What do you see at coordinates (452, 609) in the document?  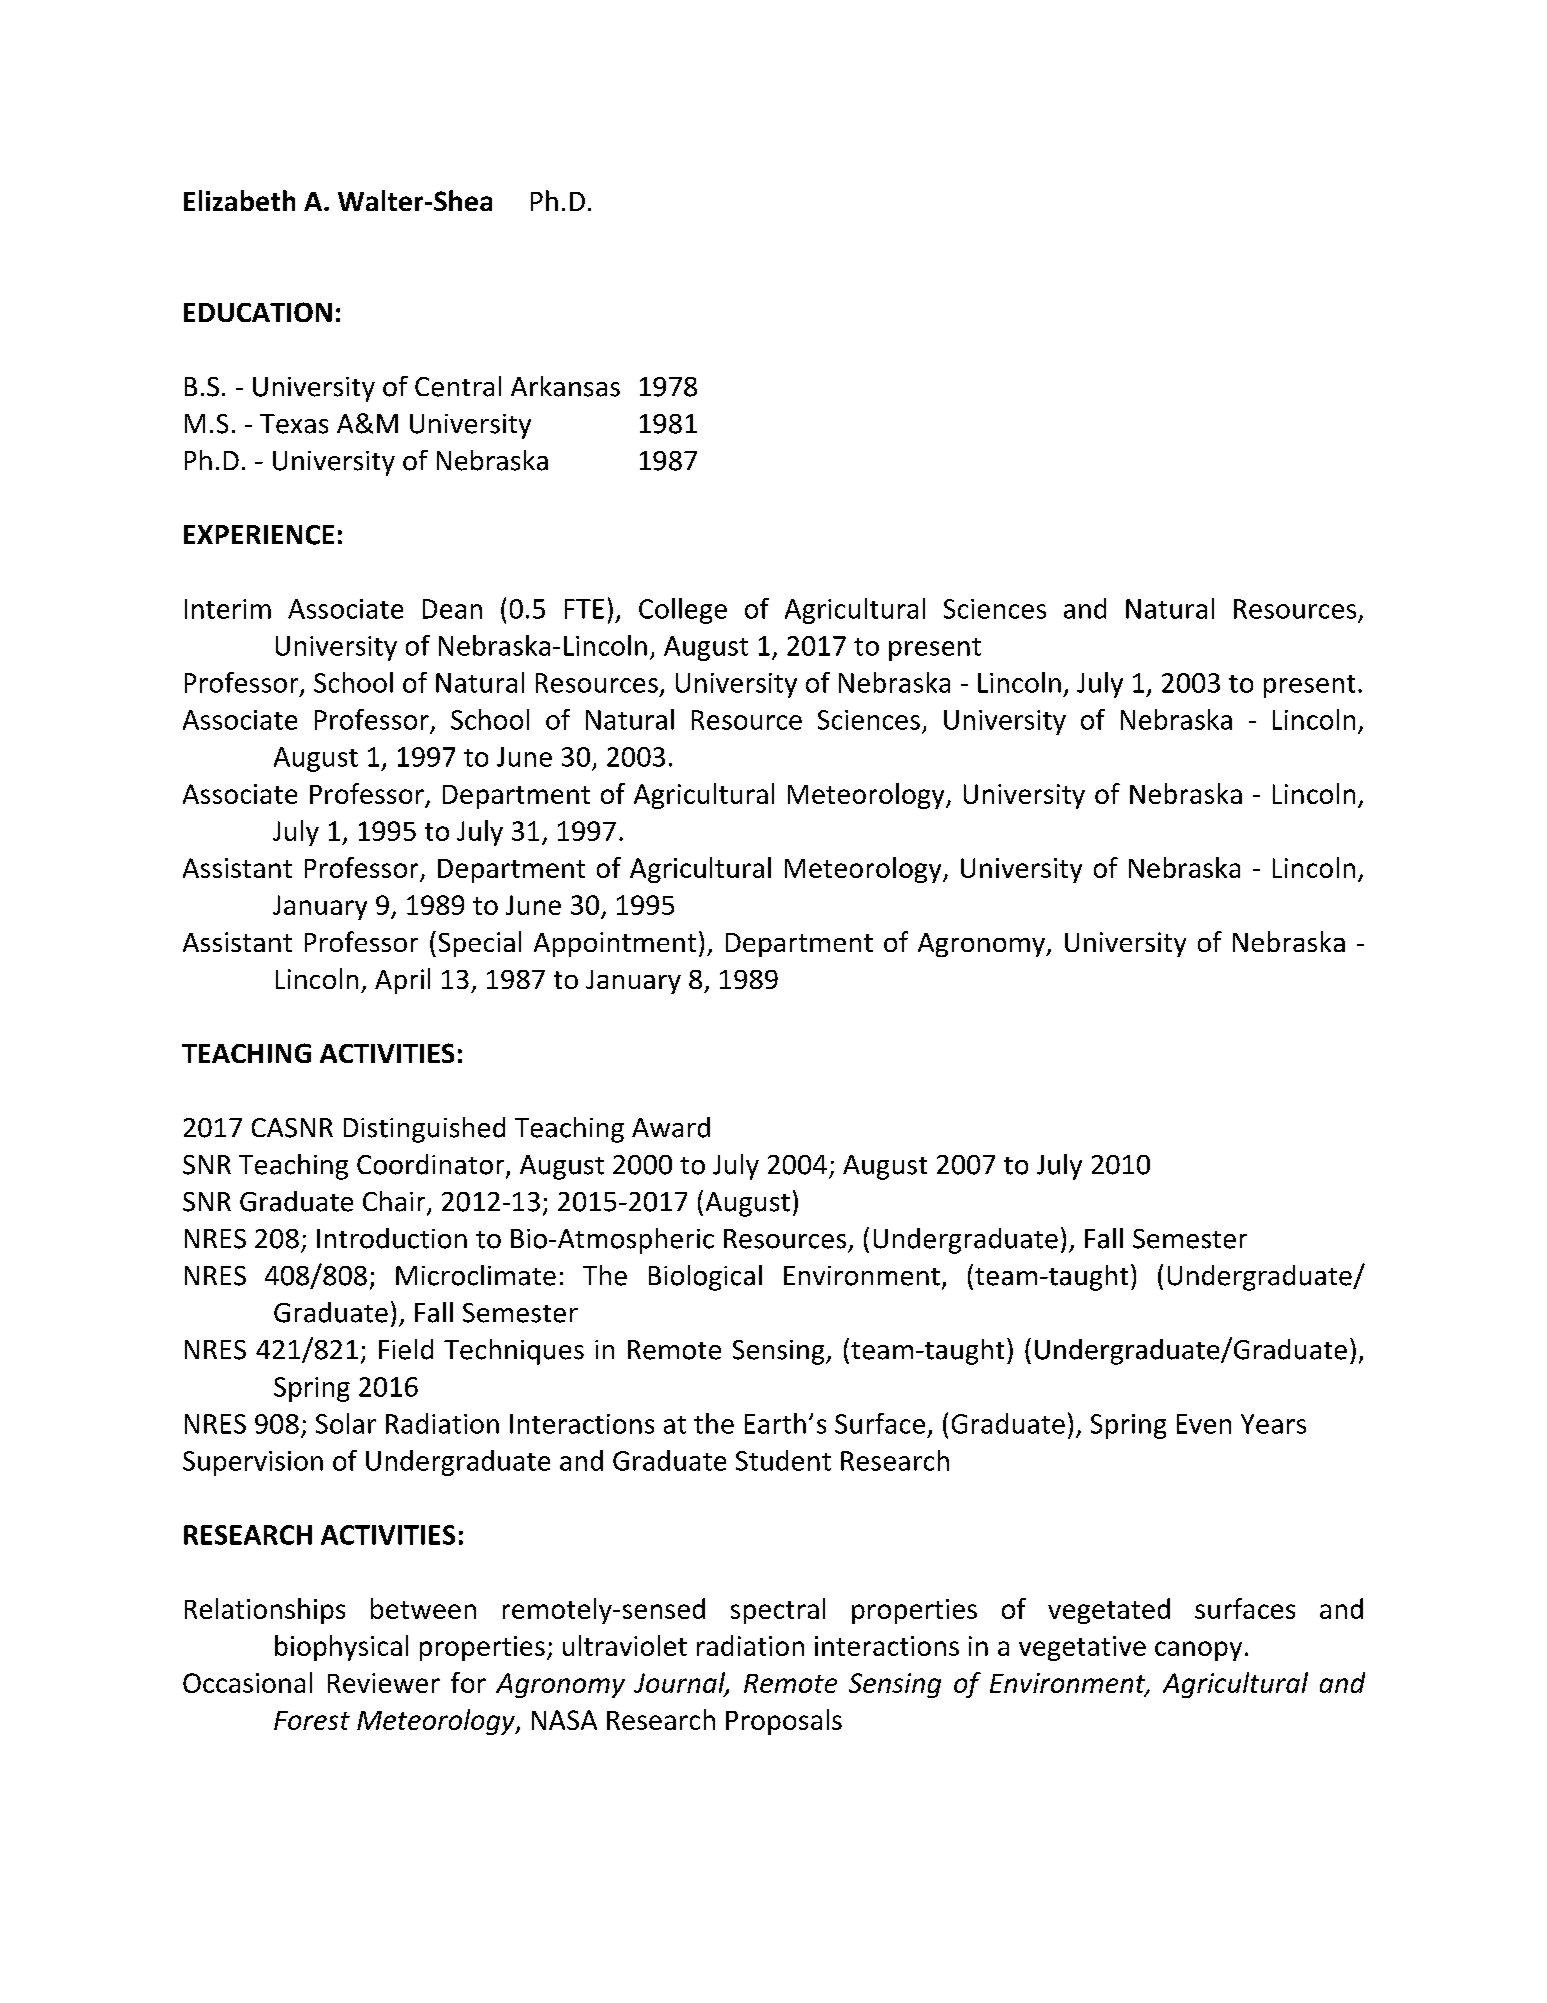 I see `Dean` at bounding box center [452, 609].
